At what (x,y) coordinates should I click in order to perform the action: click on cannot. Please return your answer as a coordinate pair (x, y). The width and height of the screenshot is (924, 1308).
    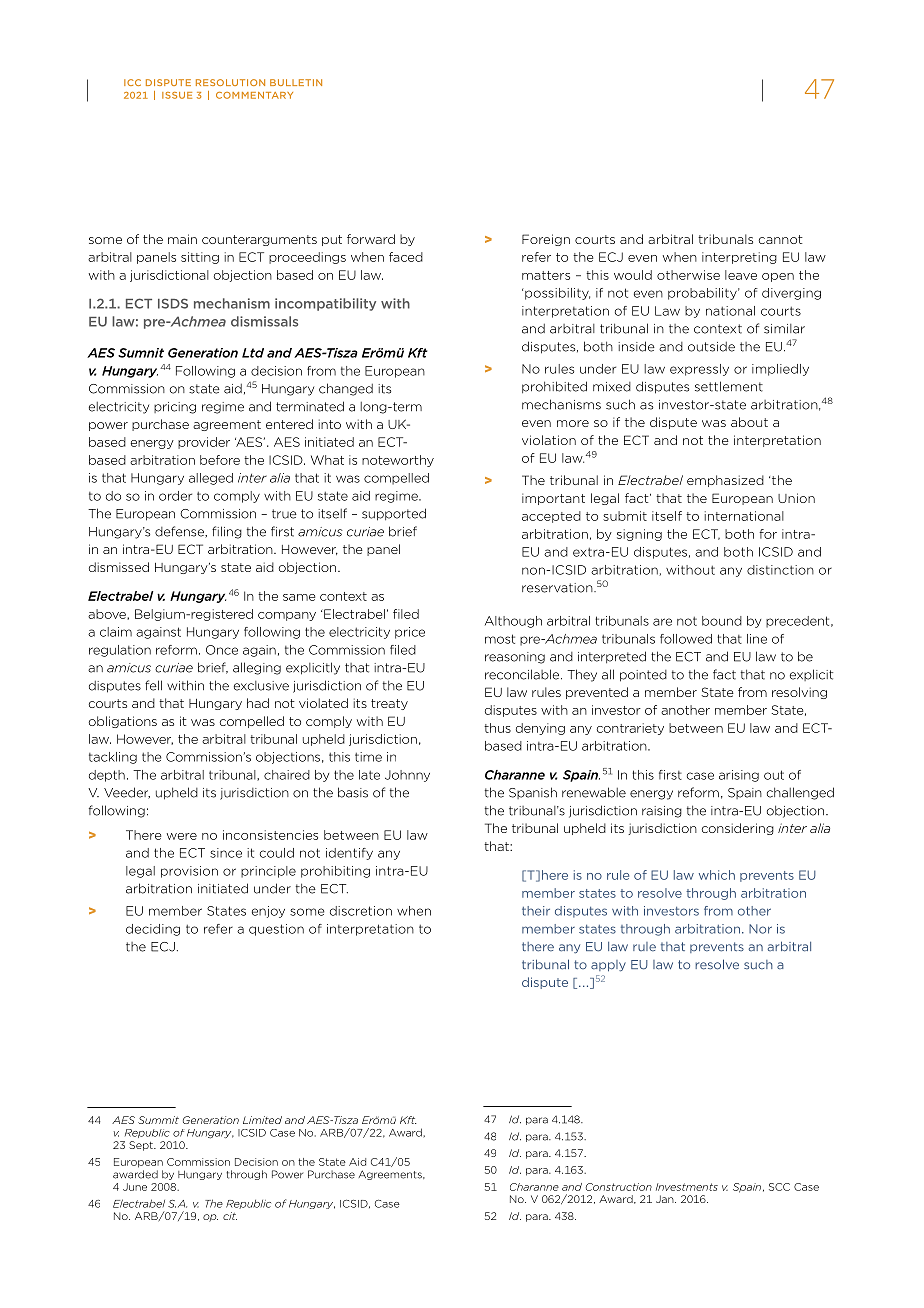
    Looking at the image, I should click on (781, 239).
